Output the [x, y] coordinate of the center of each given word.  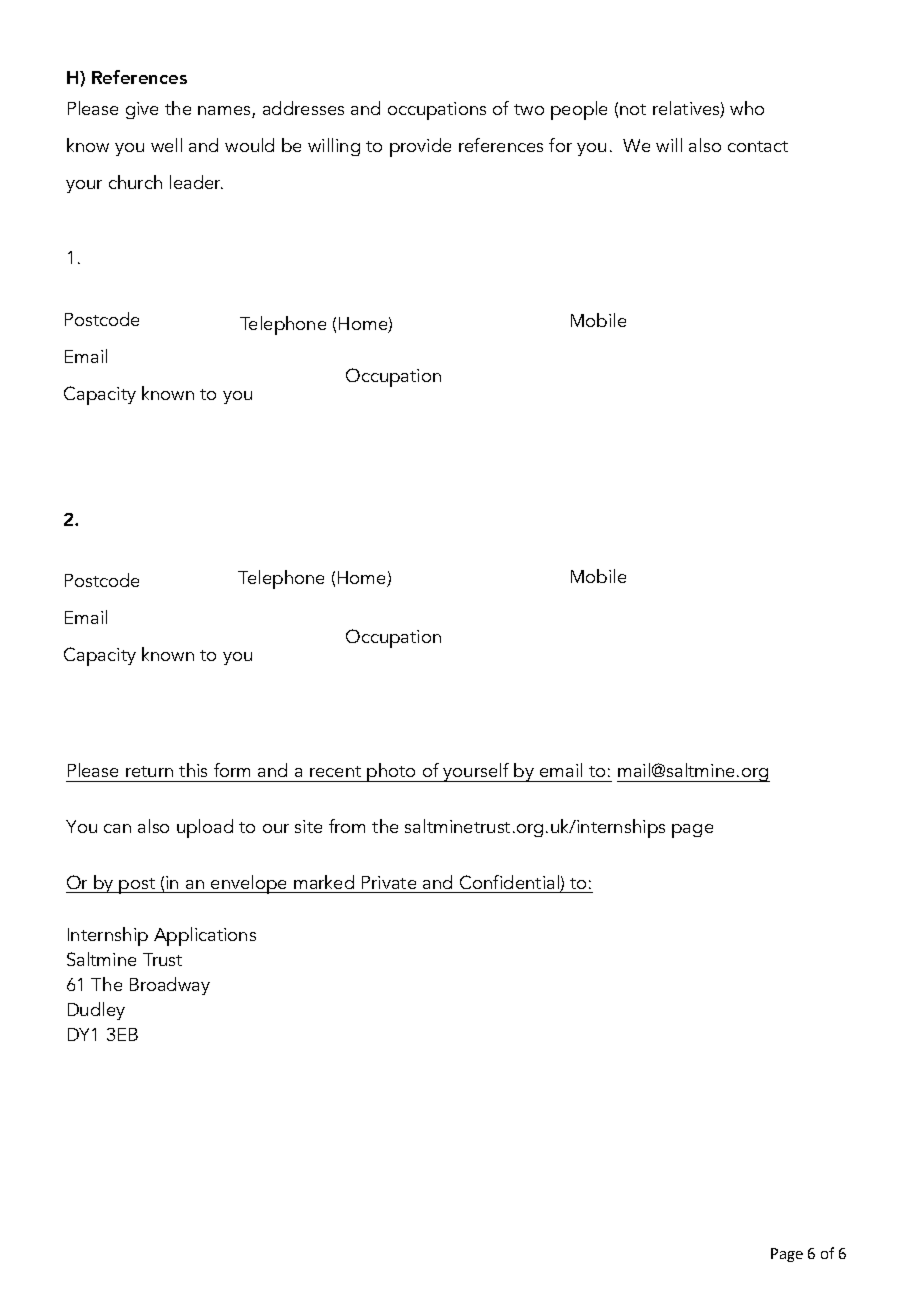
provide [420, 147]
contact [758, 146]
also [705, 145]
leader [196, 182]
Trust [162, 959]
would [249, 145]
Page [787, 1255]
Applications [205, 936]
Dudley [96, 1011]
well [166, 145]
